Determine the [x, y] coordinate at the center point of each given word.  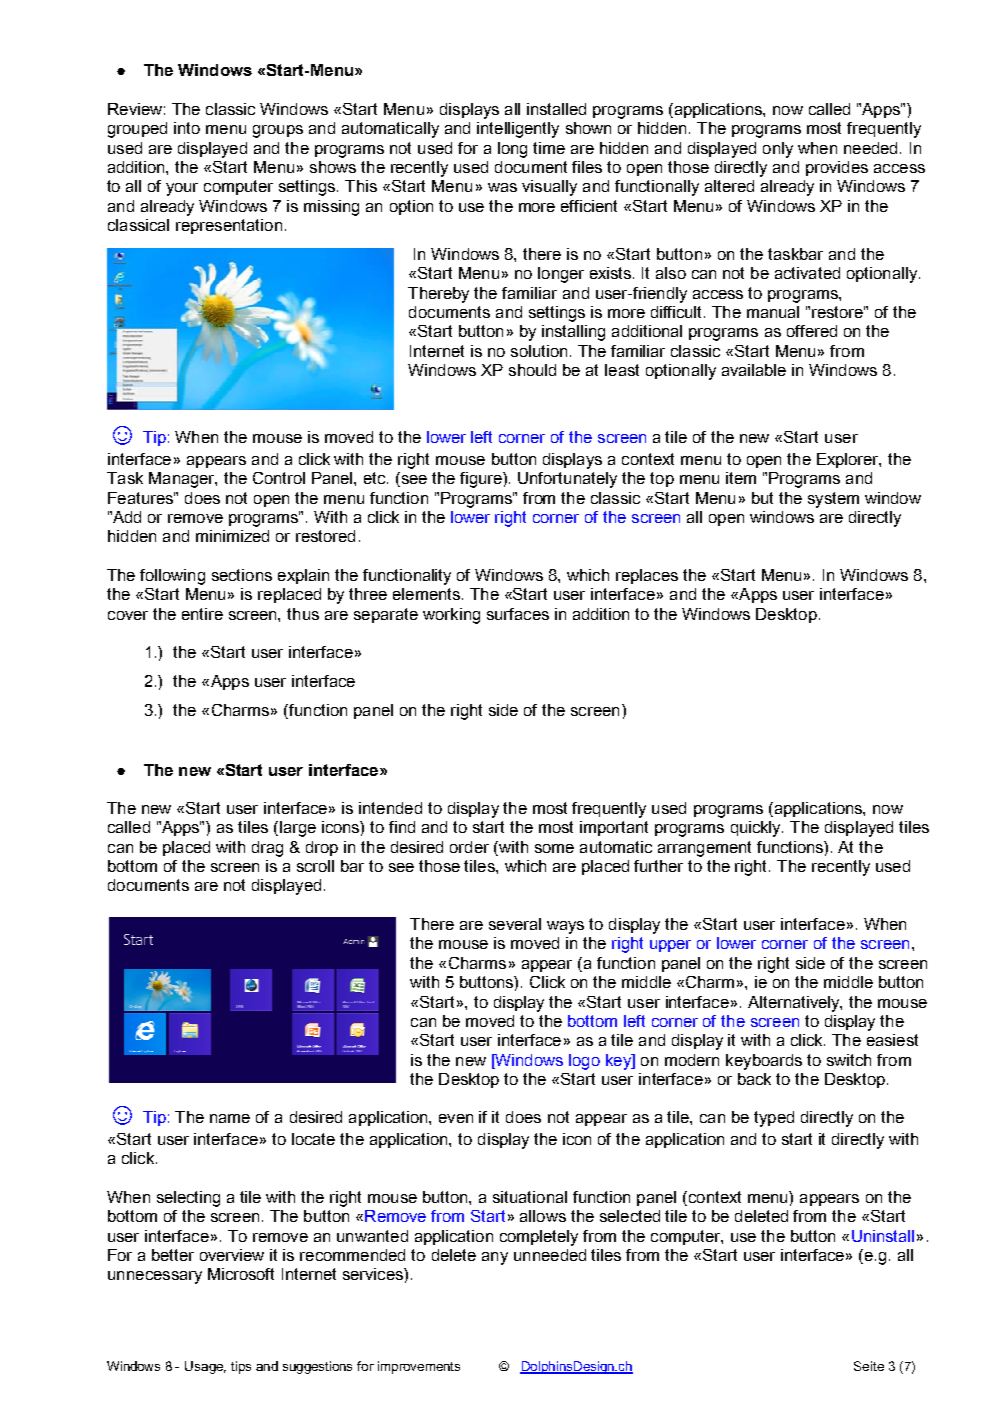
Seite [869, 1366]
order [469, 847]
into [187, 128]
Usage [205, 1367]
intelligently [518, 130]
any [495, 1258]
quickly [757, 829]
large [296, 829]
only [778, 150]
